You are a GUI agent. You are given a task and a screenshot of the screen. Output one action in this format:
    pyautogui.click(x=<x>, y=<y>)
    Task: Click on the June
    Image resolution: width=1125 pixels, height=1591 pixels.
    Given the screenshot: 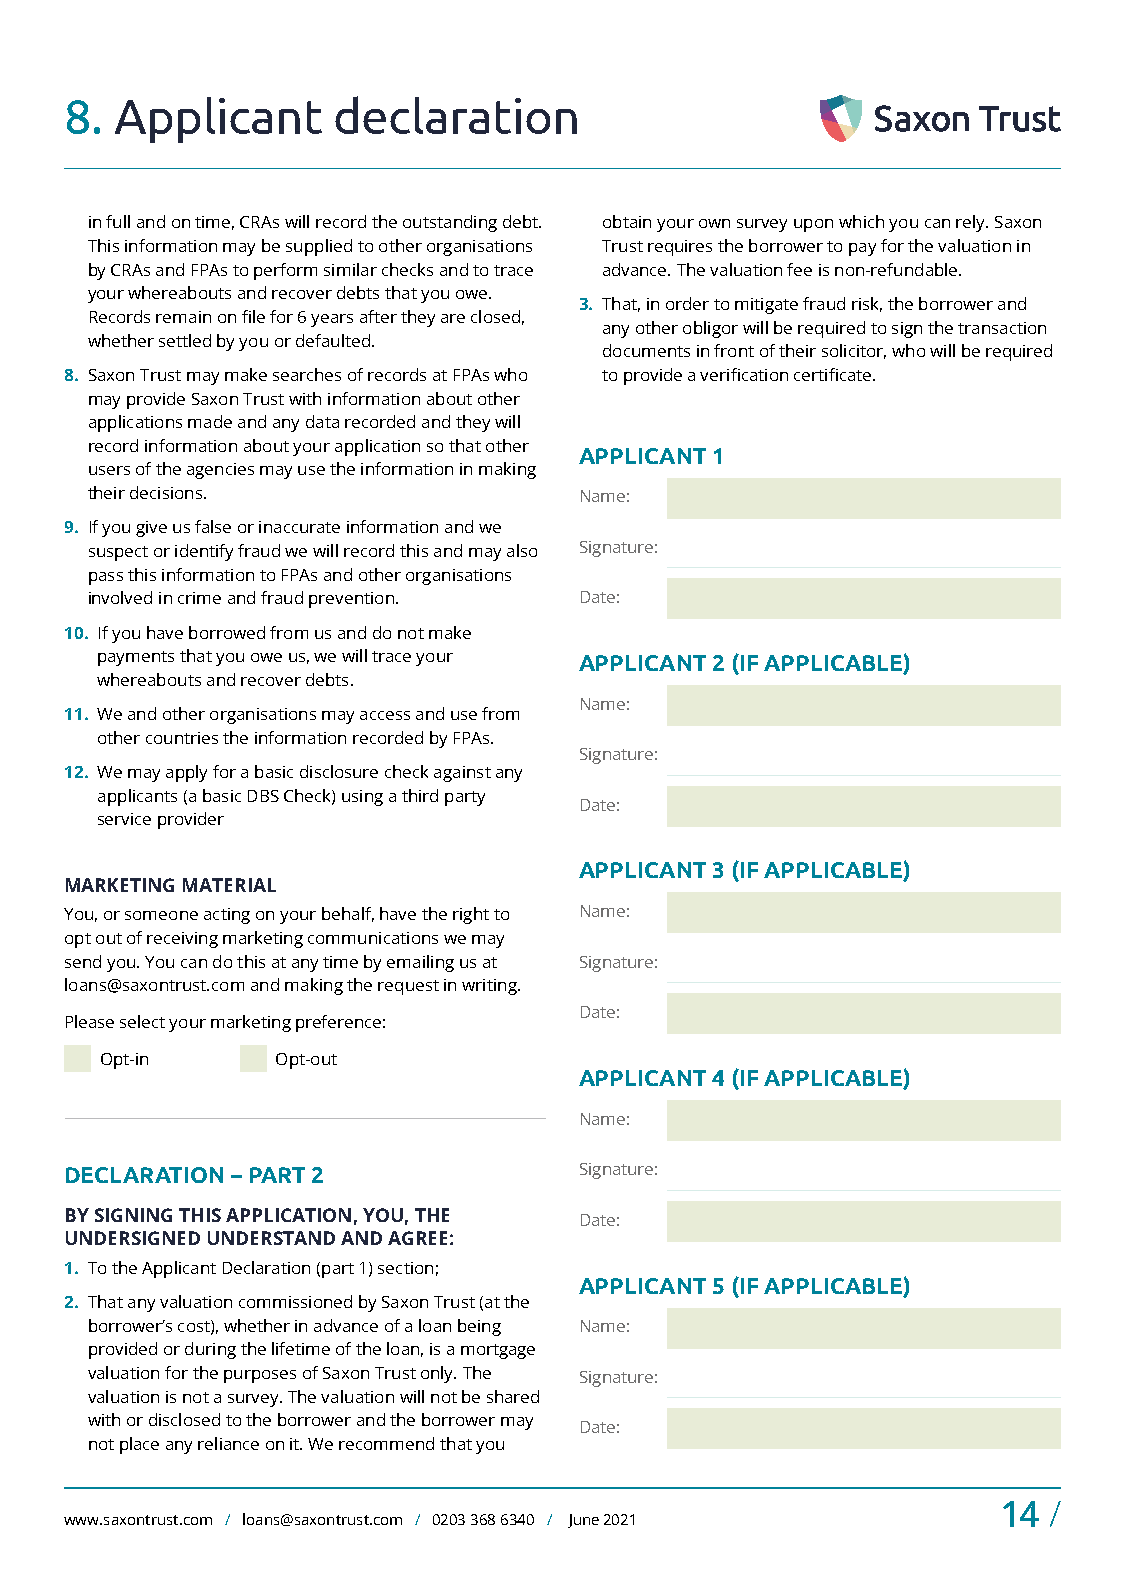 What is the action you would take?
    pyautogui.click(x=583, y=1521)
